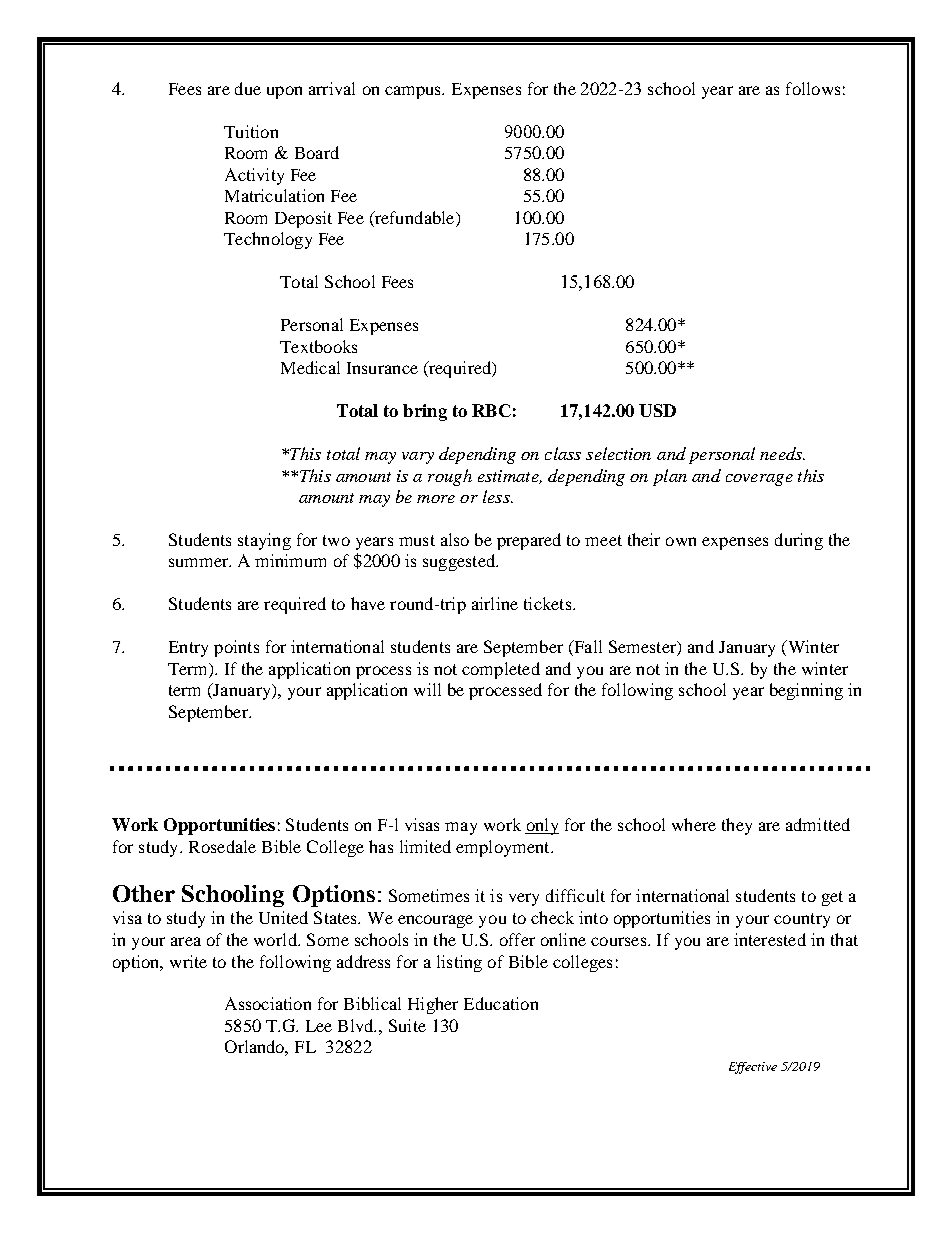  I want to click on during, so click(799, 541).
